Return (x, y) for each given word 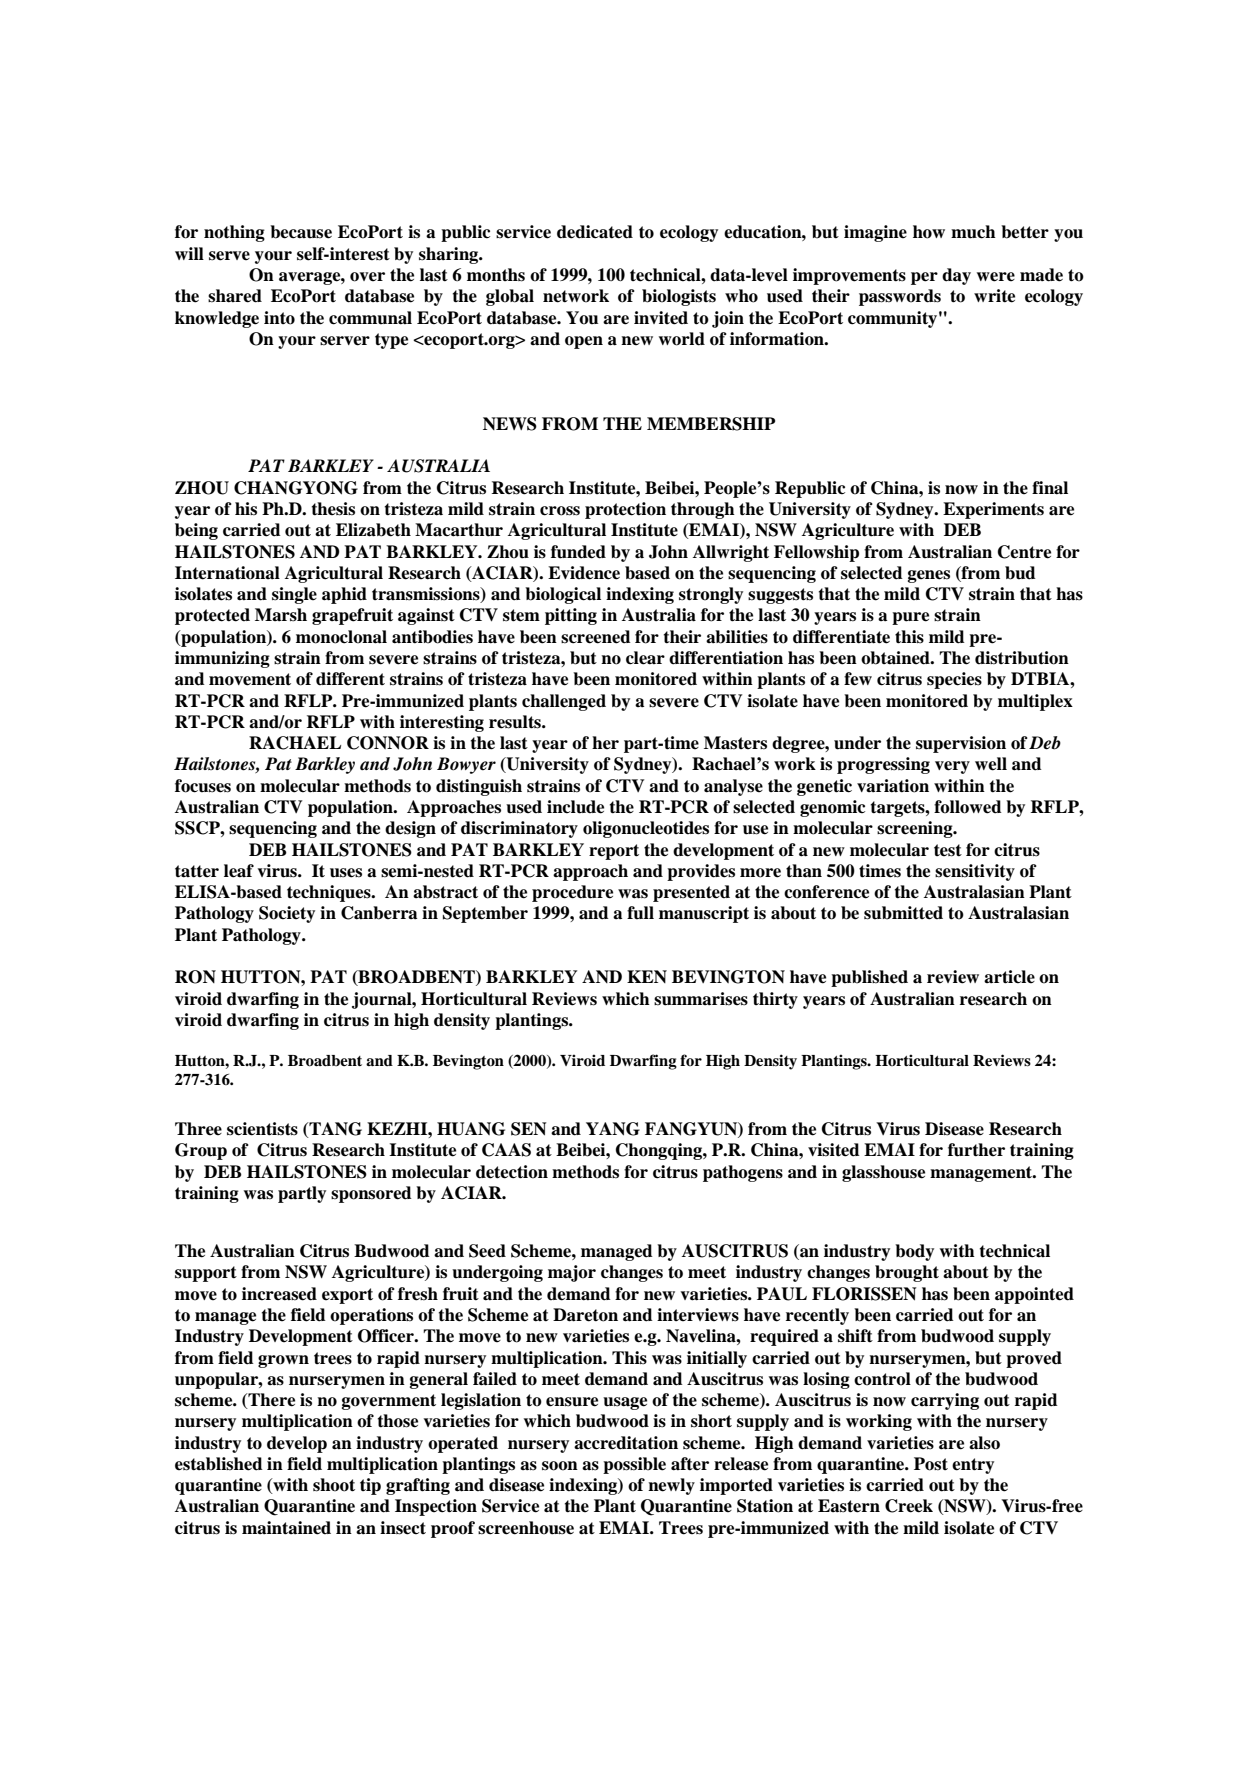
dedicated (595, 232)
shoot (334, 1485)
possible (634, 1465)
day (956, 276)
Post (931, 1464)
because (301, 232)
